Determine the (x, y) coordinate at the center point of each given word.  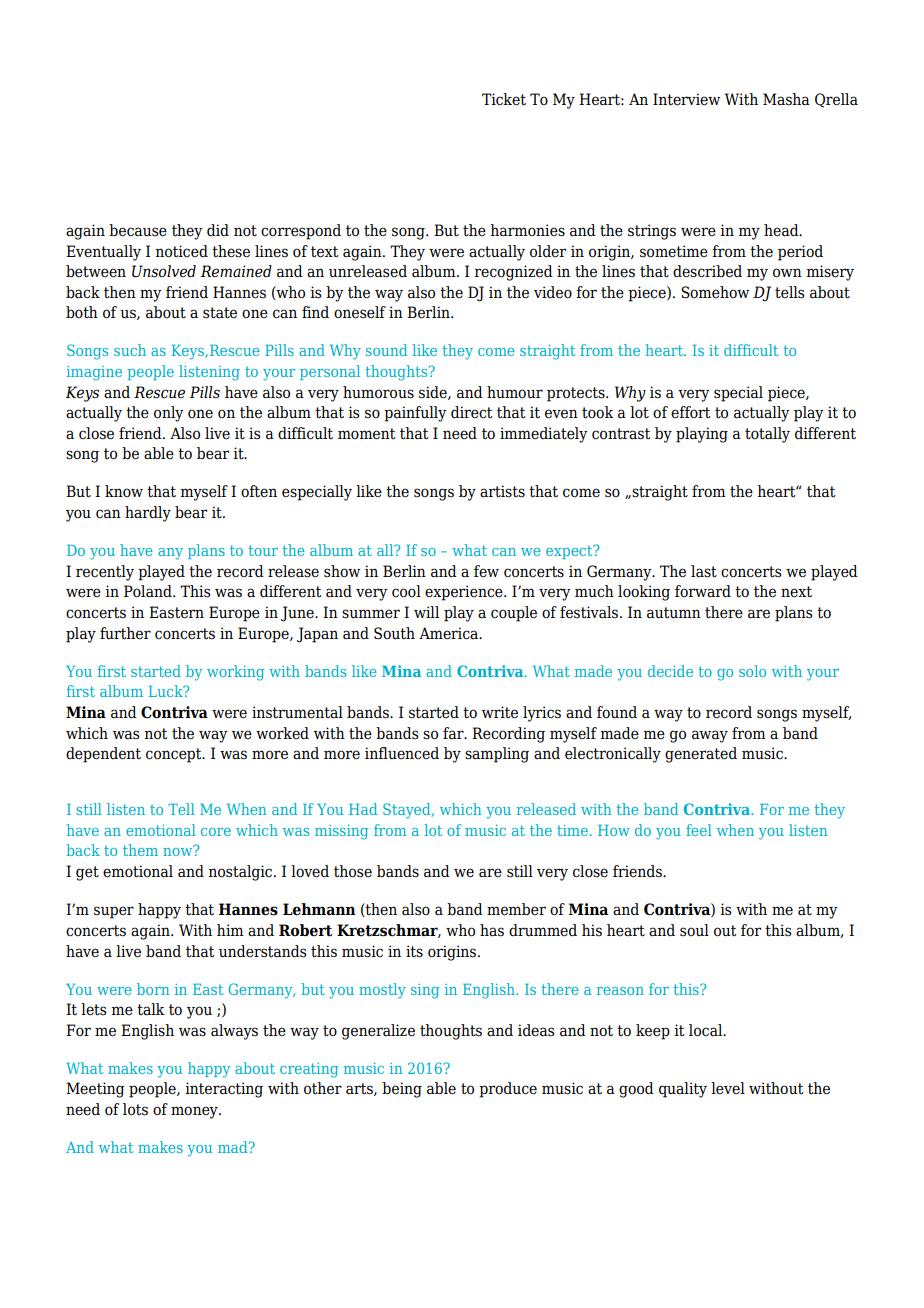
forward (703, 591)
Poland (149, 591)
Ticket (504, 99)
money (195, 1112)
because (138, 230)
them (140, 850)
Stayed (408, 811)
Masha (786, 99)
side (434, 393)
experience (465, 593)
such (130, 350)
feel (699, 830)
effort (691, 412)
